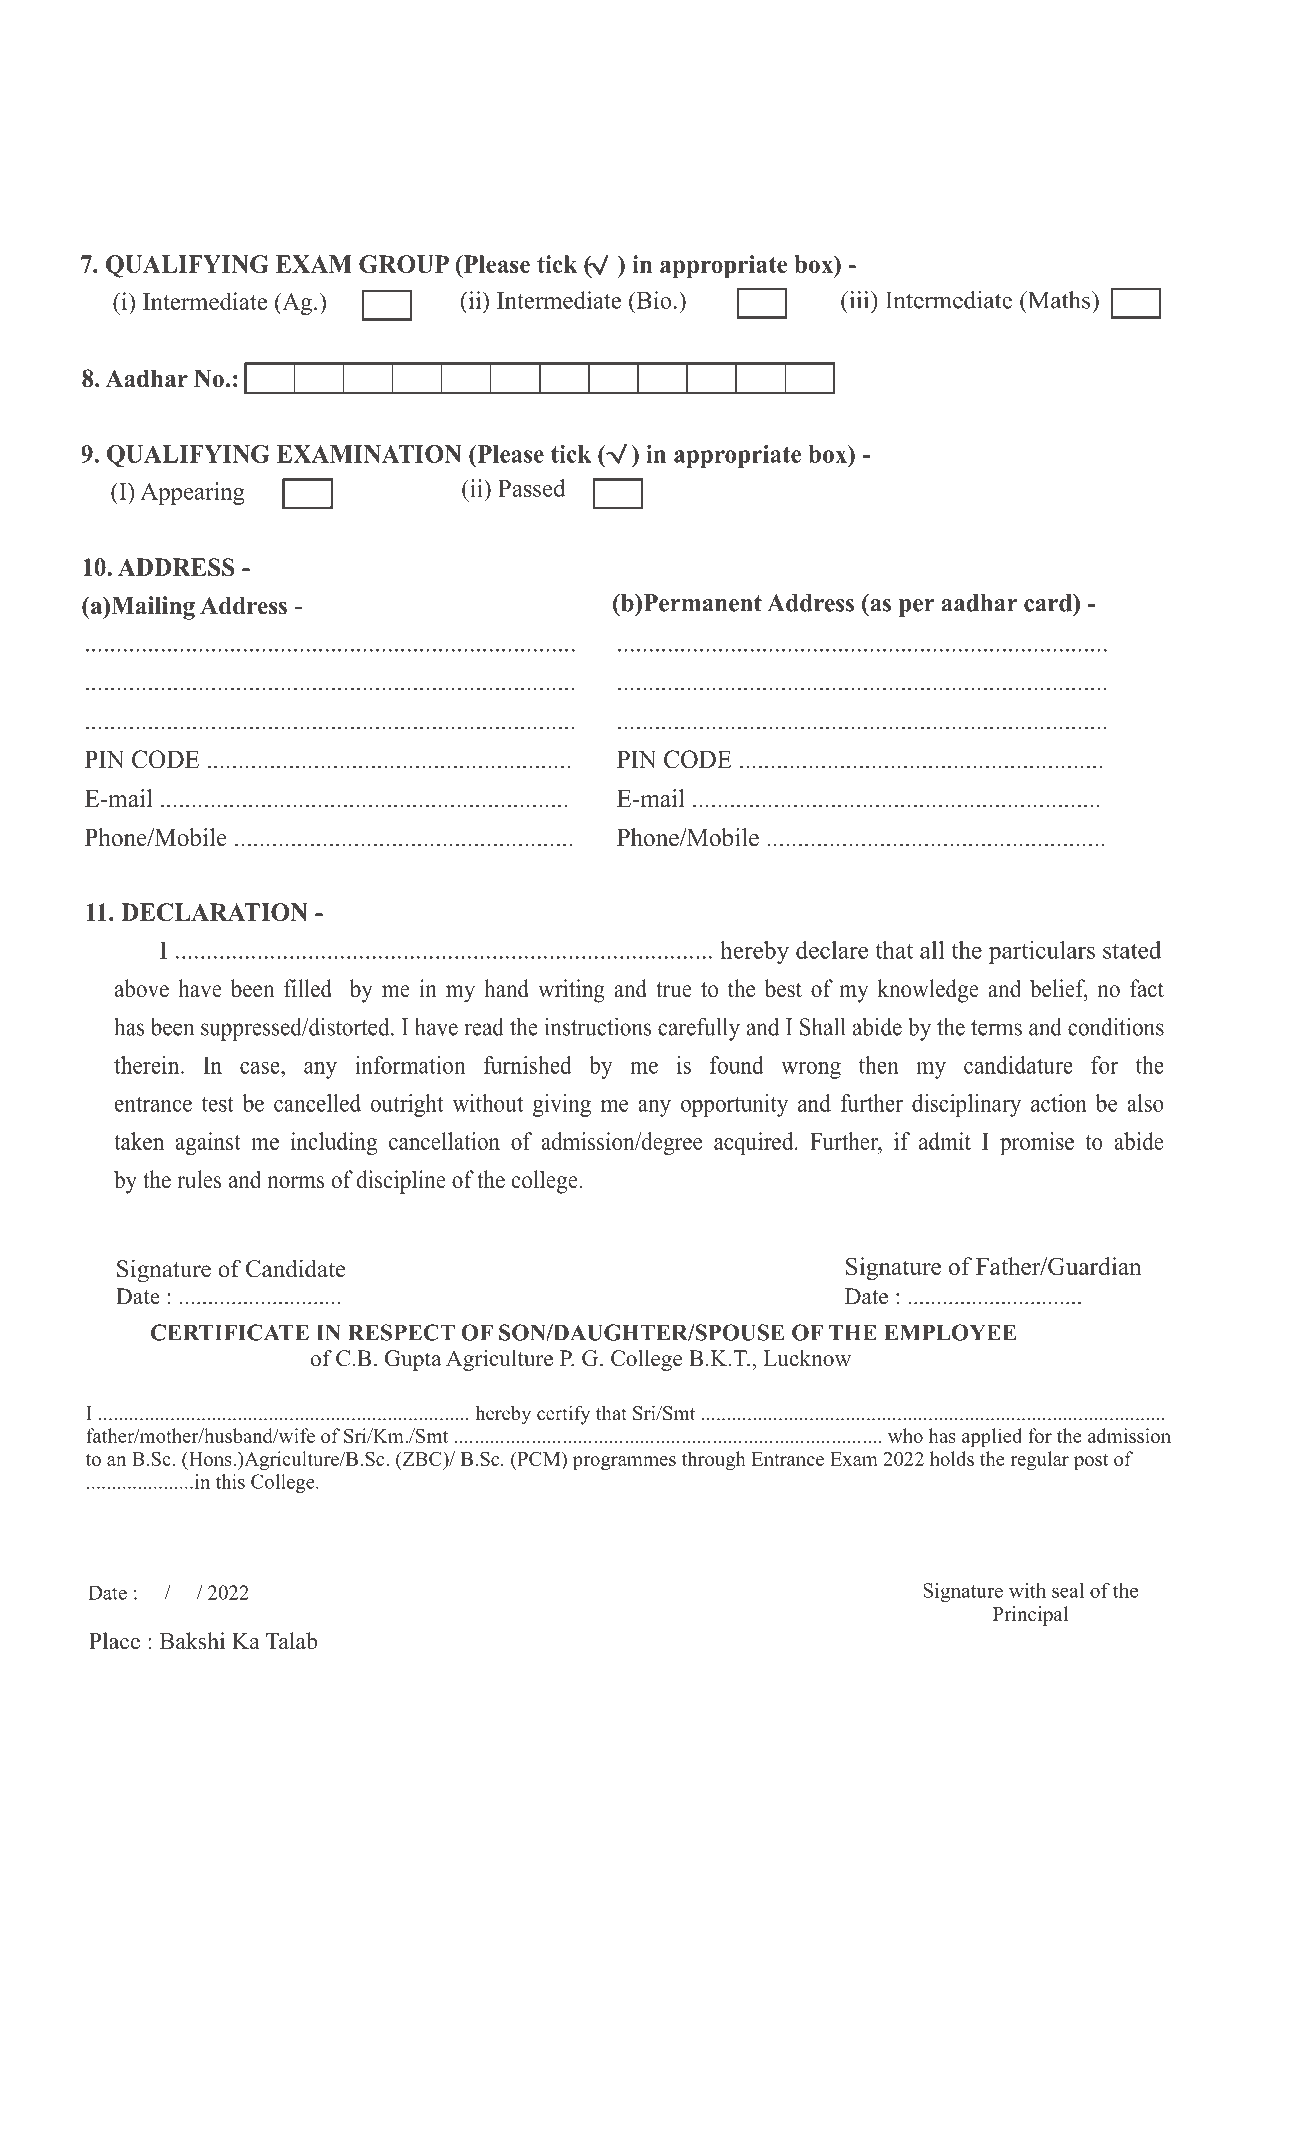 The height and width of the image is (2132, 1295). Describe the element at coordinates (1049, 603) in the image. I see `card` at that location.
